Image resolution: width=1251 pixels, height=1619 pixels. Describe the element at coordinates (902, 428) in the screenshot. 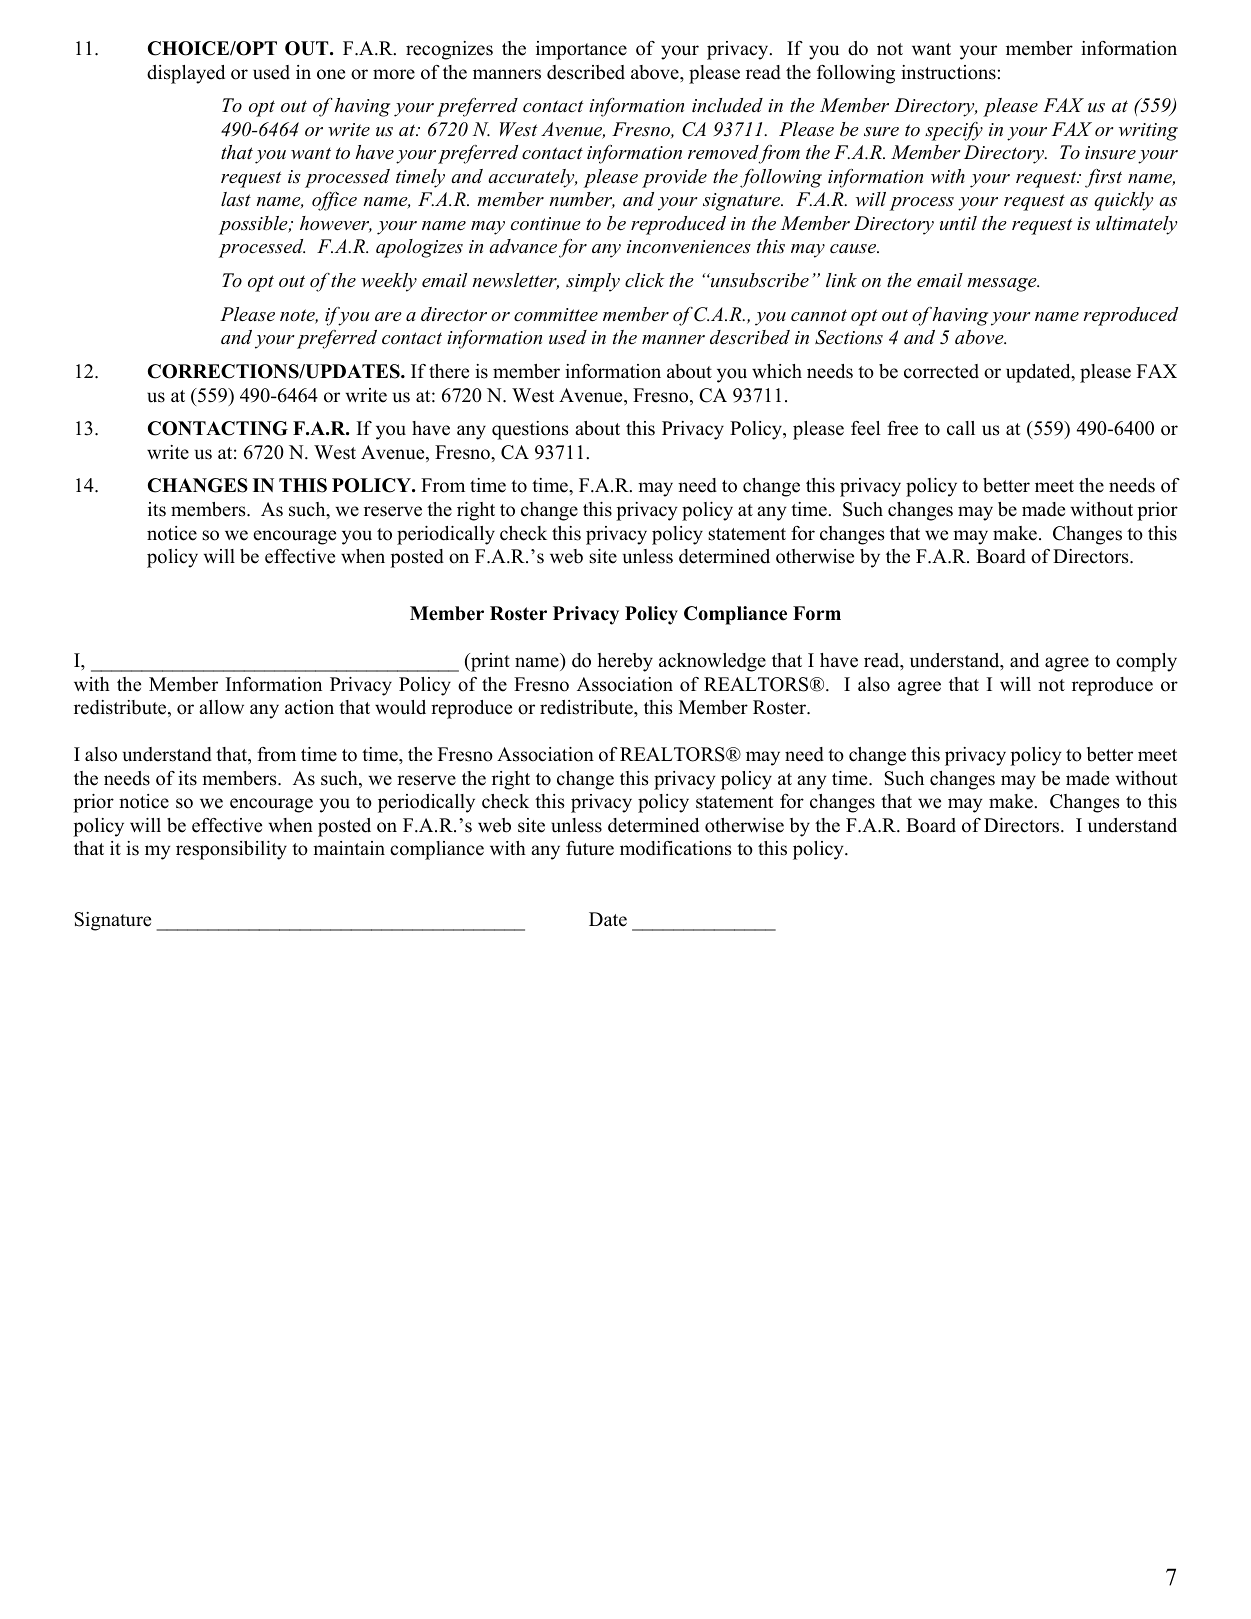

I see `free` at that location.
